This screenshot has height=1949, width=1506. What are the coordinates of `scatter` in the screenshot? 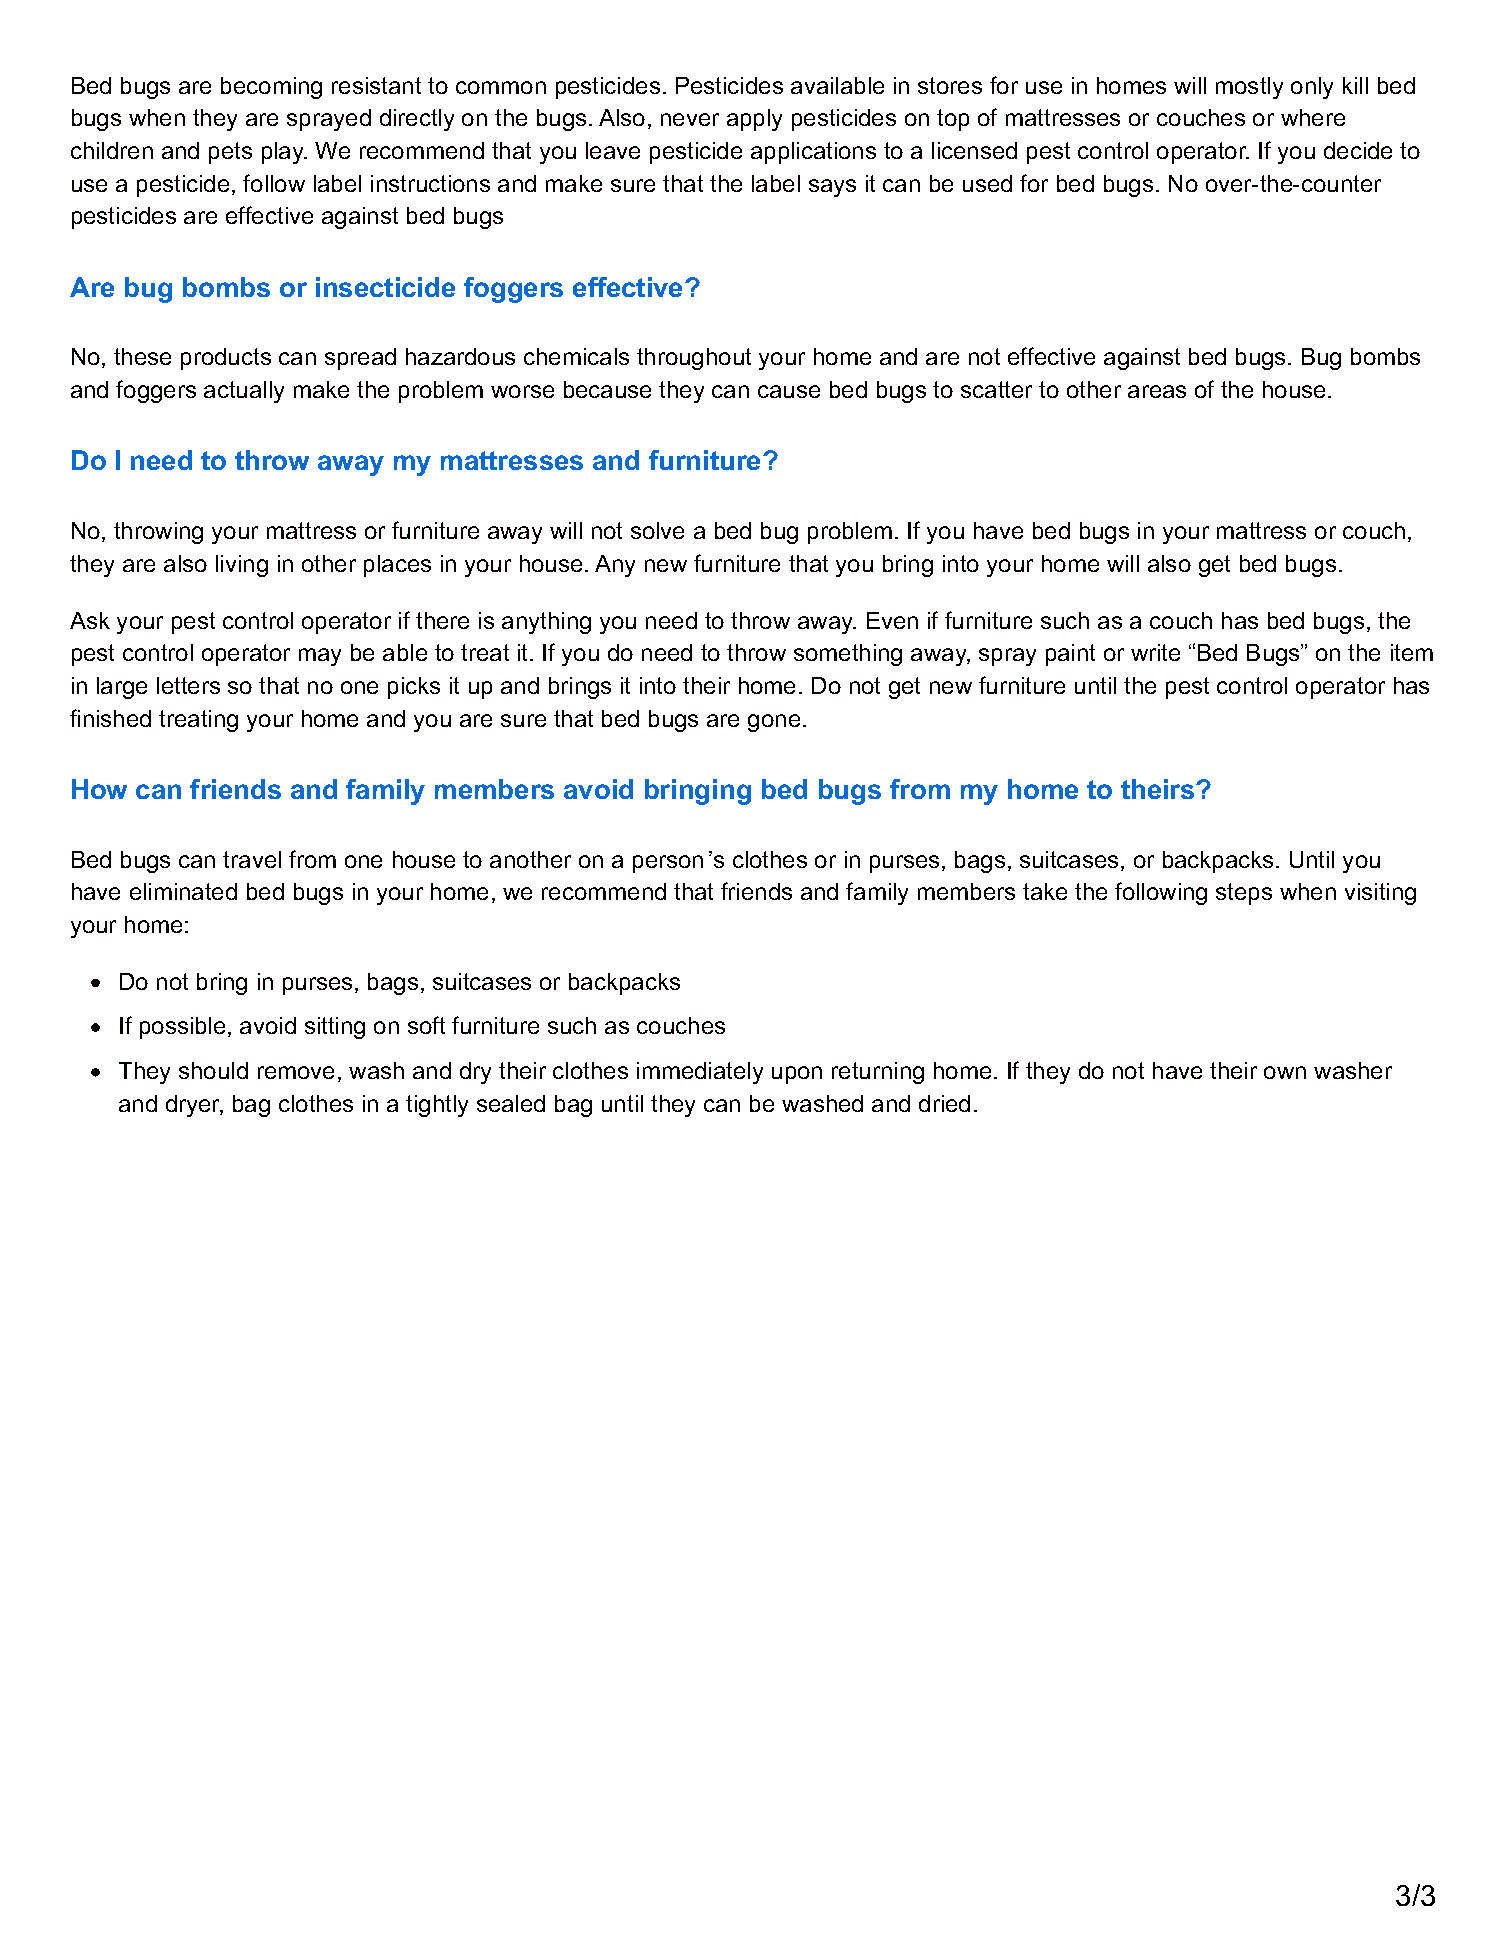 It's located at (996, 389).
